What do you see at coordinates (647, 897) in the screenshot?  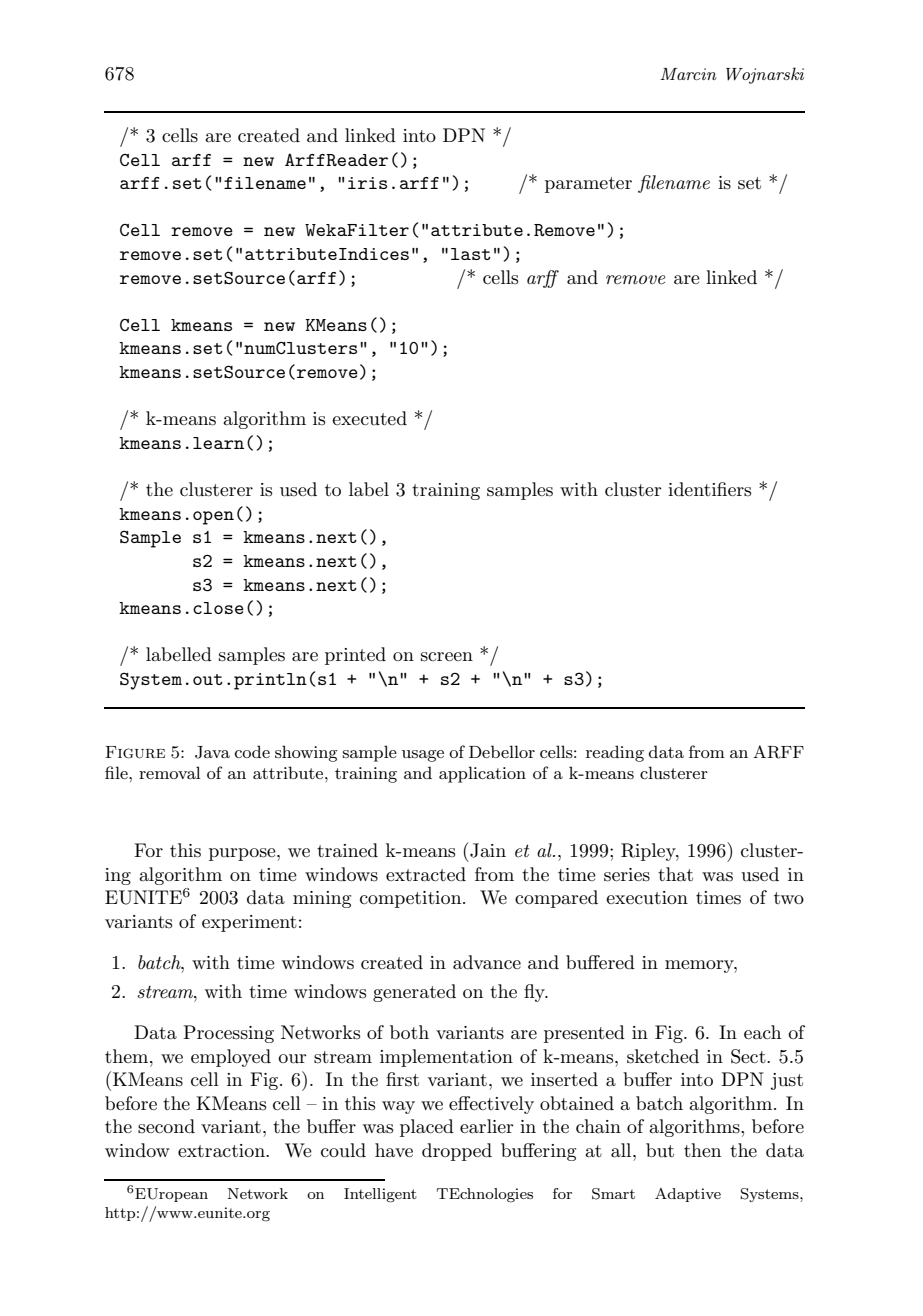 I see `execution` at bounding box center [647, 897].
